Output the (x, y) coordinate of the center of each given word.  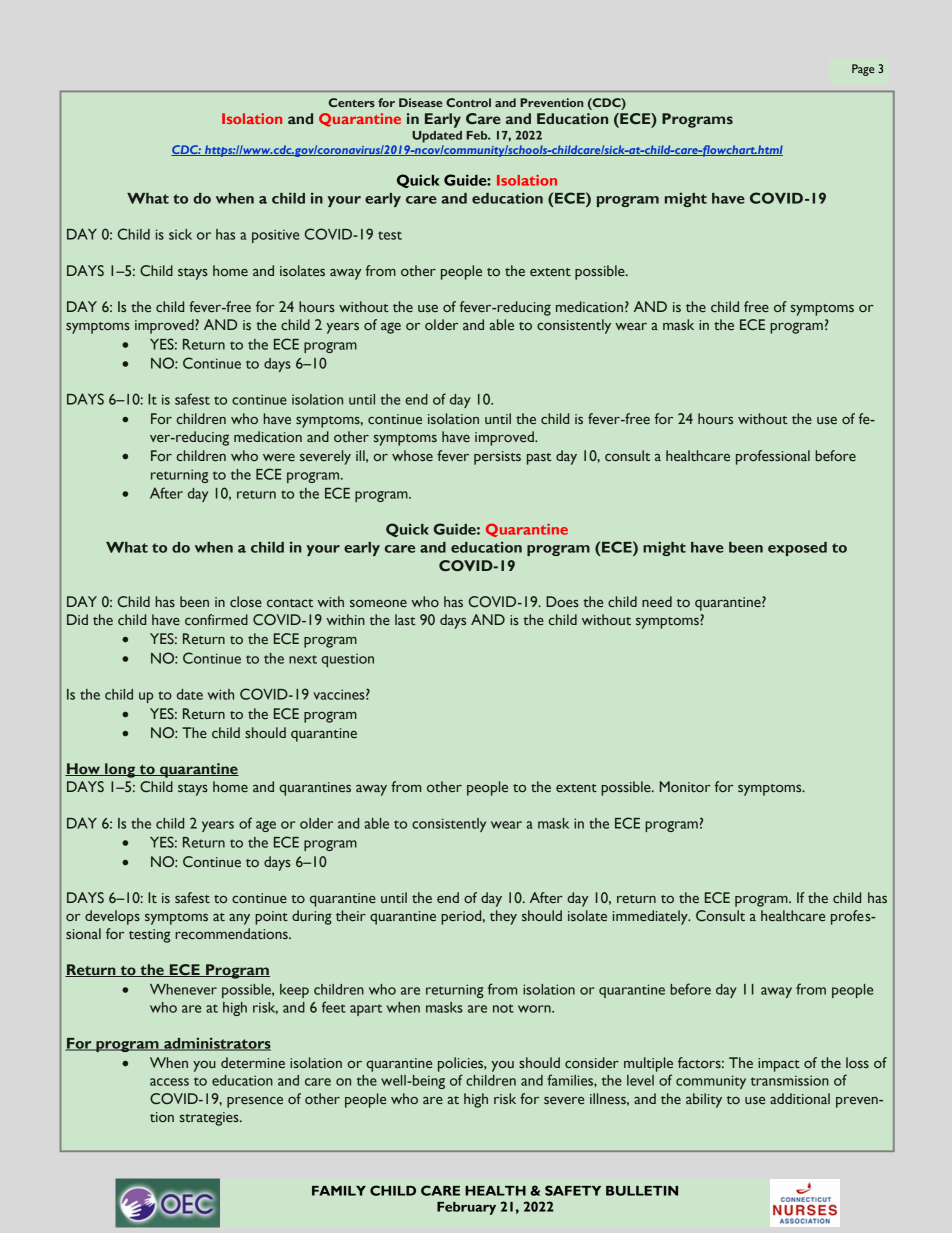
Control (468, 102)
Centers (352, 102)
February (466, 1208)
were (279, 457)
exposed (797, 549)
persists (497, 458)
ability (704, 1100)
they (503, 917)
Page (863, 70)
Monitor (685, 786)
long (120, 770)
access (169, 1082)
